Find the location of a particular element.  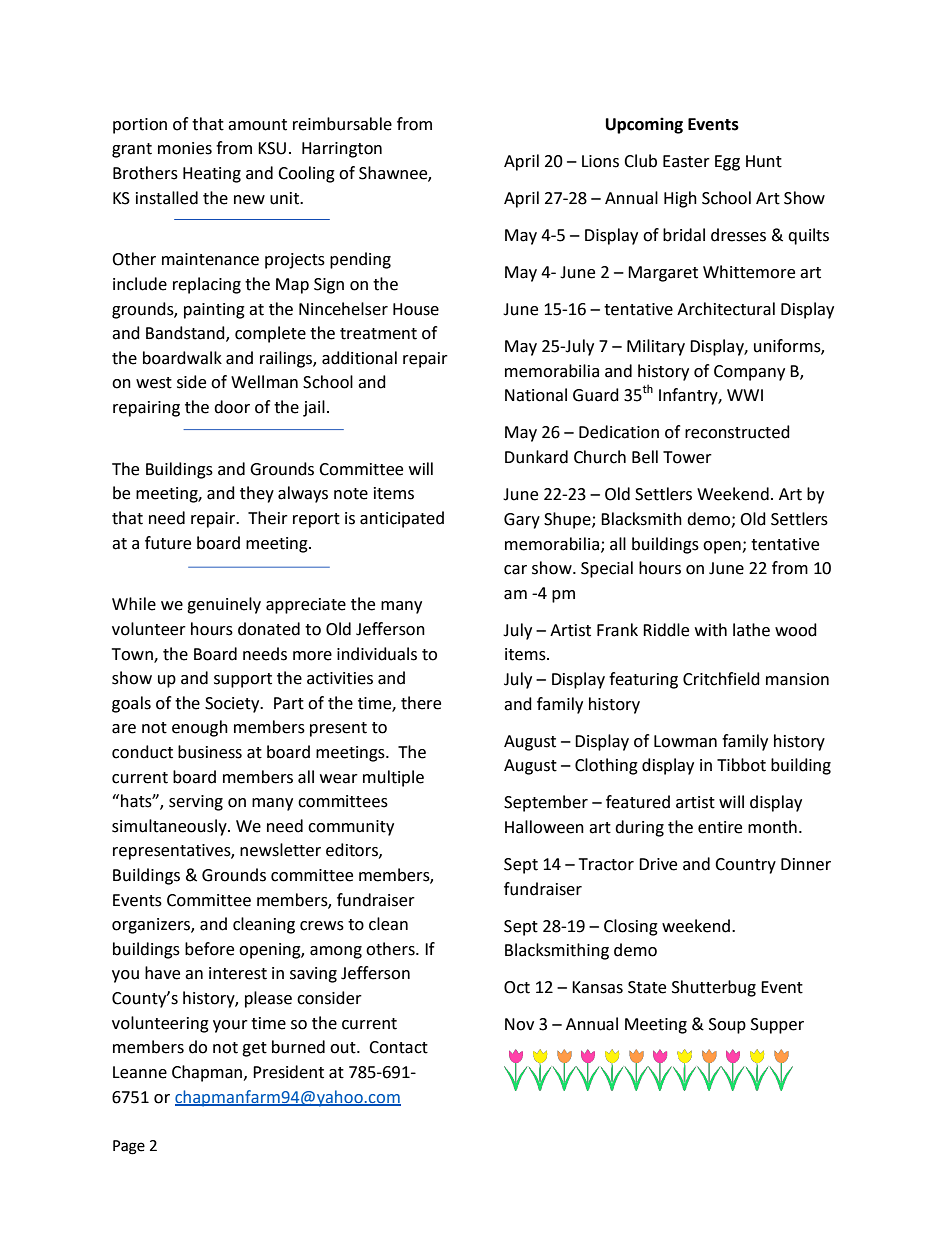

door is located at coordinates (232, 407).
